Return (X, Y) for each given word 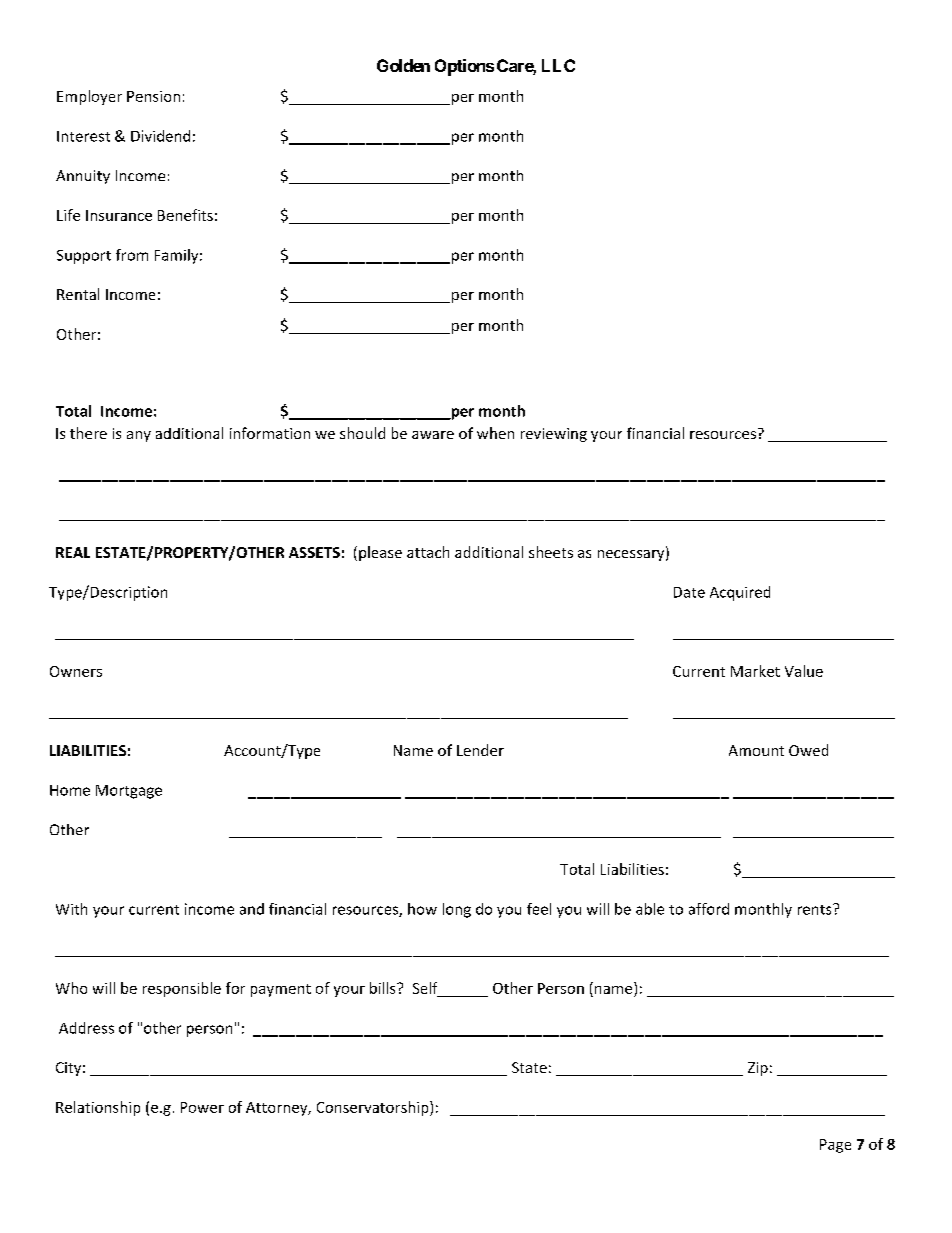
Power (202, 1107)
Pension (153, 96)
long (457, 910)
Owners (76, 671)
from (132, 255)
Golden (403, 65)
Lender (480, 750)
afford (709, 909)
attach (428, 552)
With (71, 909)
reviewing (554, 435)
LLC (558, 65)
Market (755, 671)
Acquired (740, 593)
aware (433, 435)
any (139, 436)
